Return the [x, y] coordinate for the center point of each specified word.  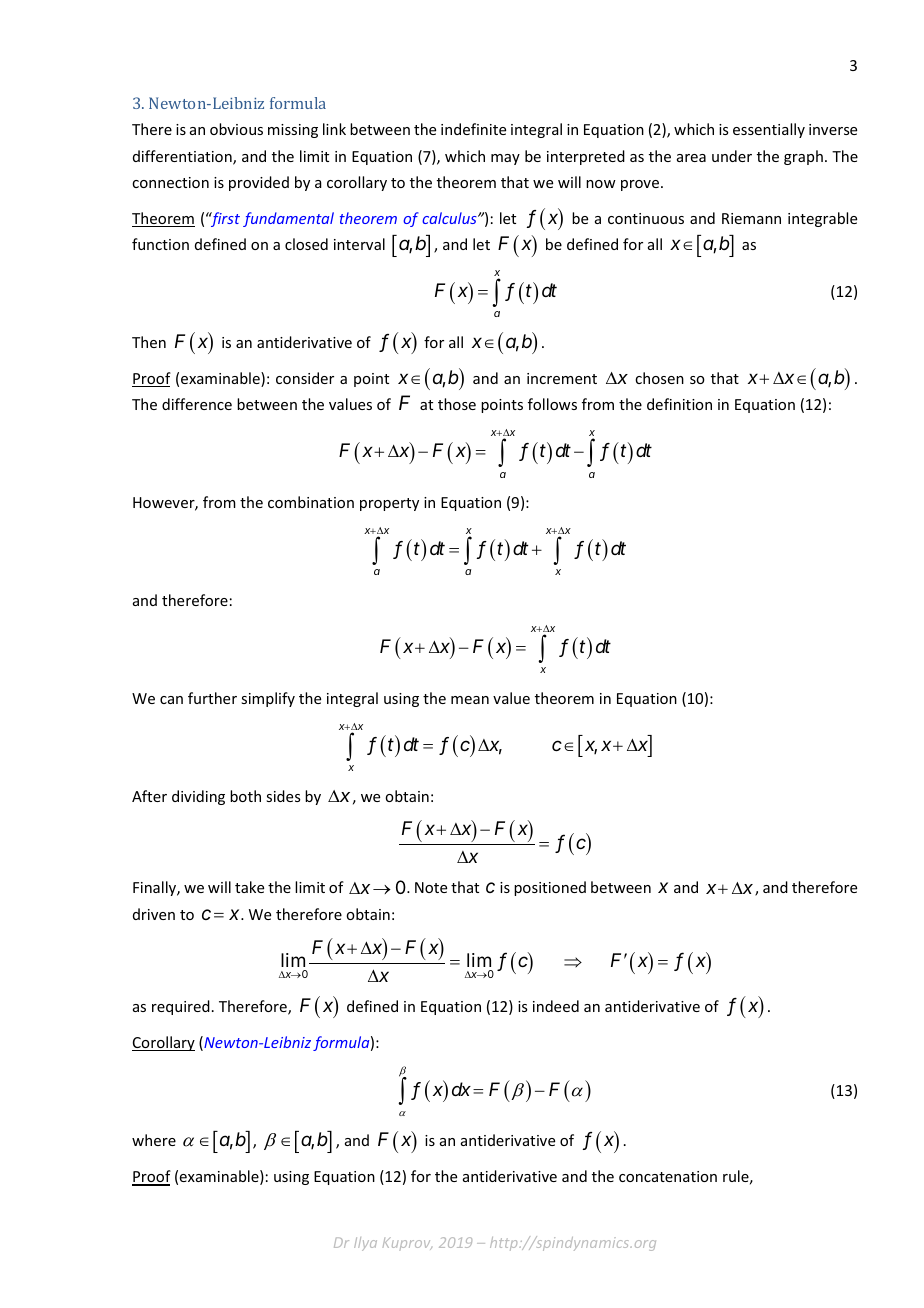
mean [470, 700]
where [154, 1140]
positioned [550, 888]
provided [259, 183]
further [212, 698]
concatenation [668, 1176]
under [732, 156]
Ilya [365, 1244]
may [505, 159]
